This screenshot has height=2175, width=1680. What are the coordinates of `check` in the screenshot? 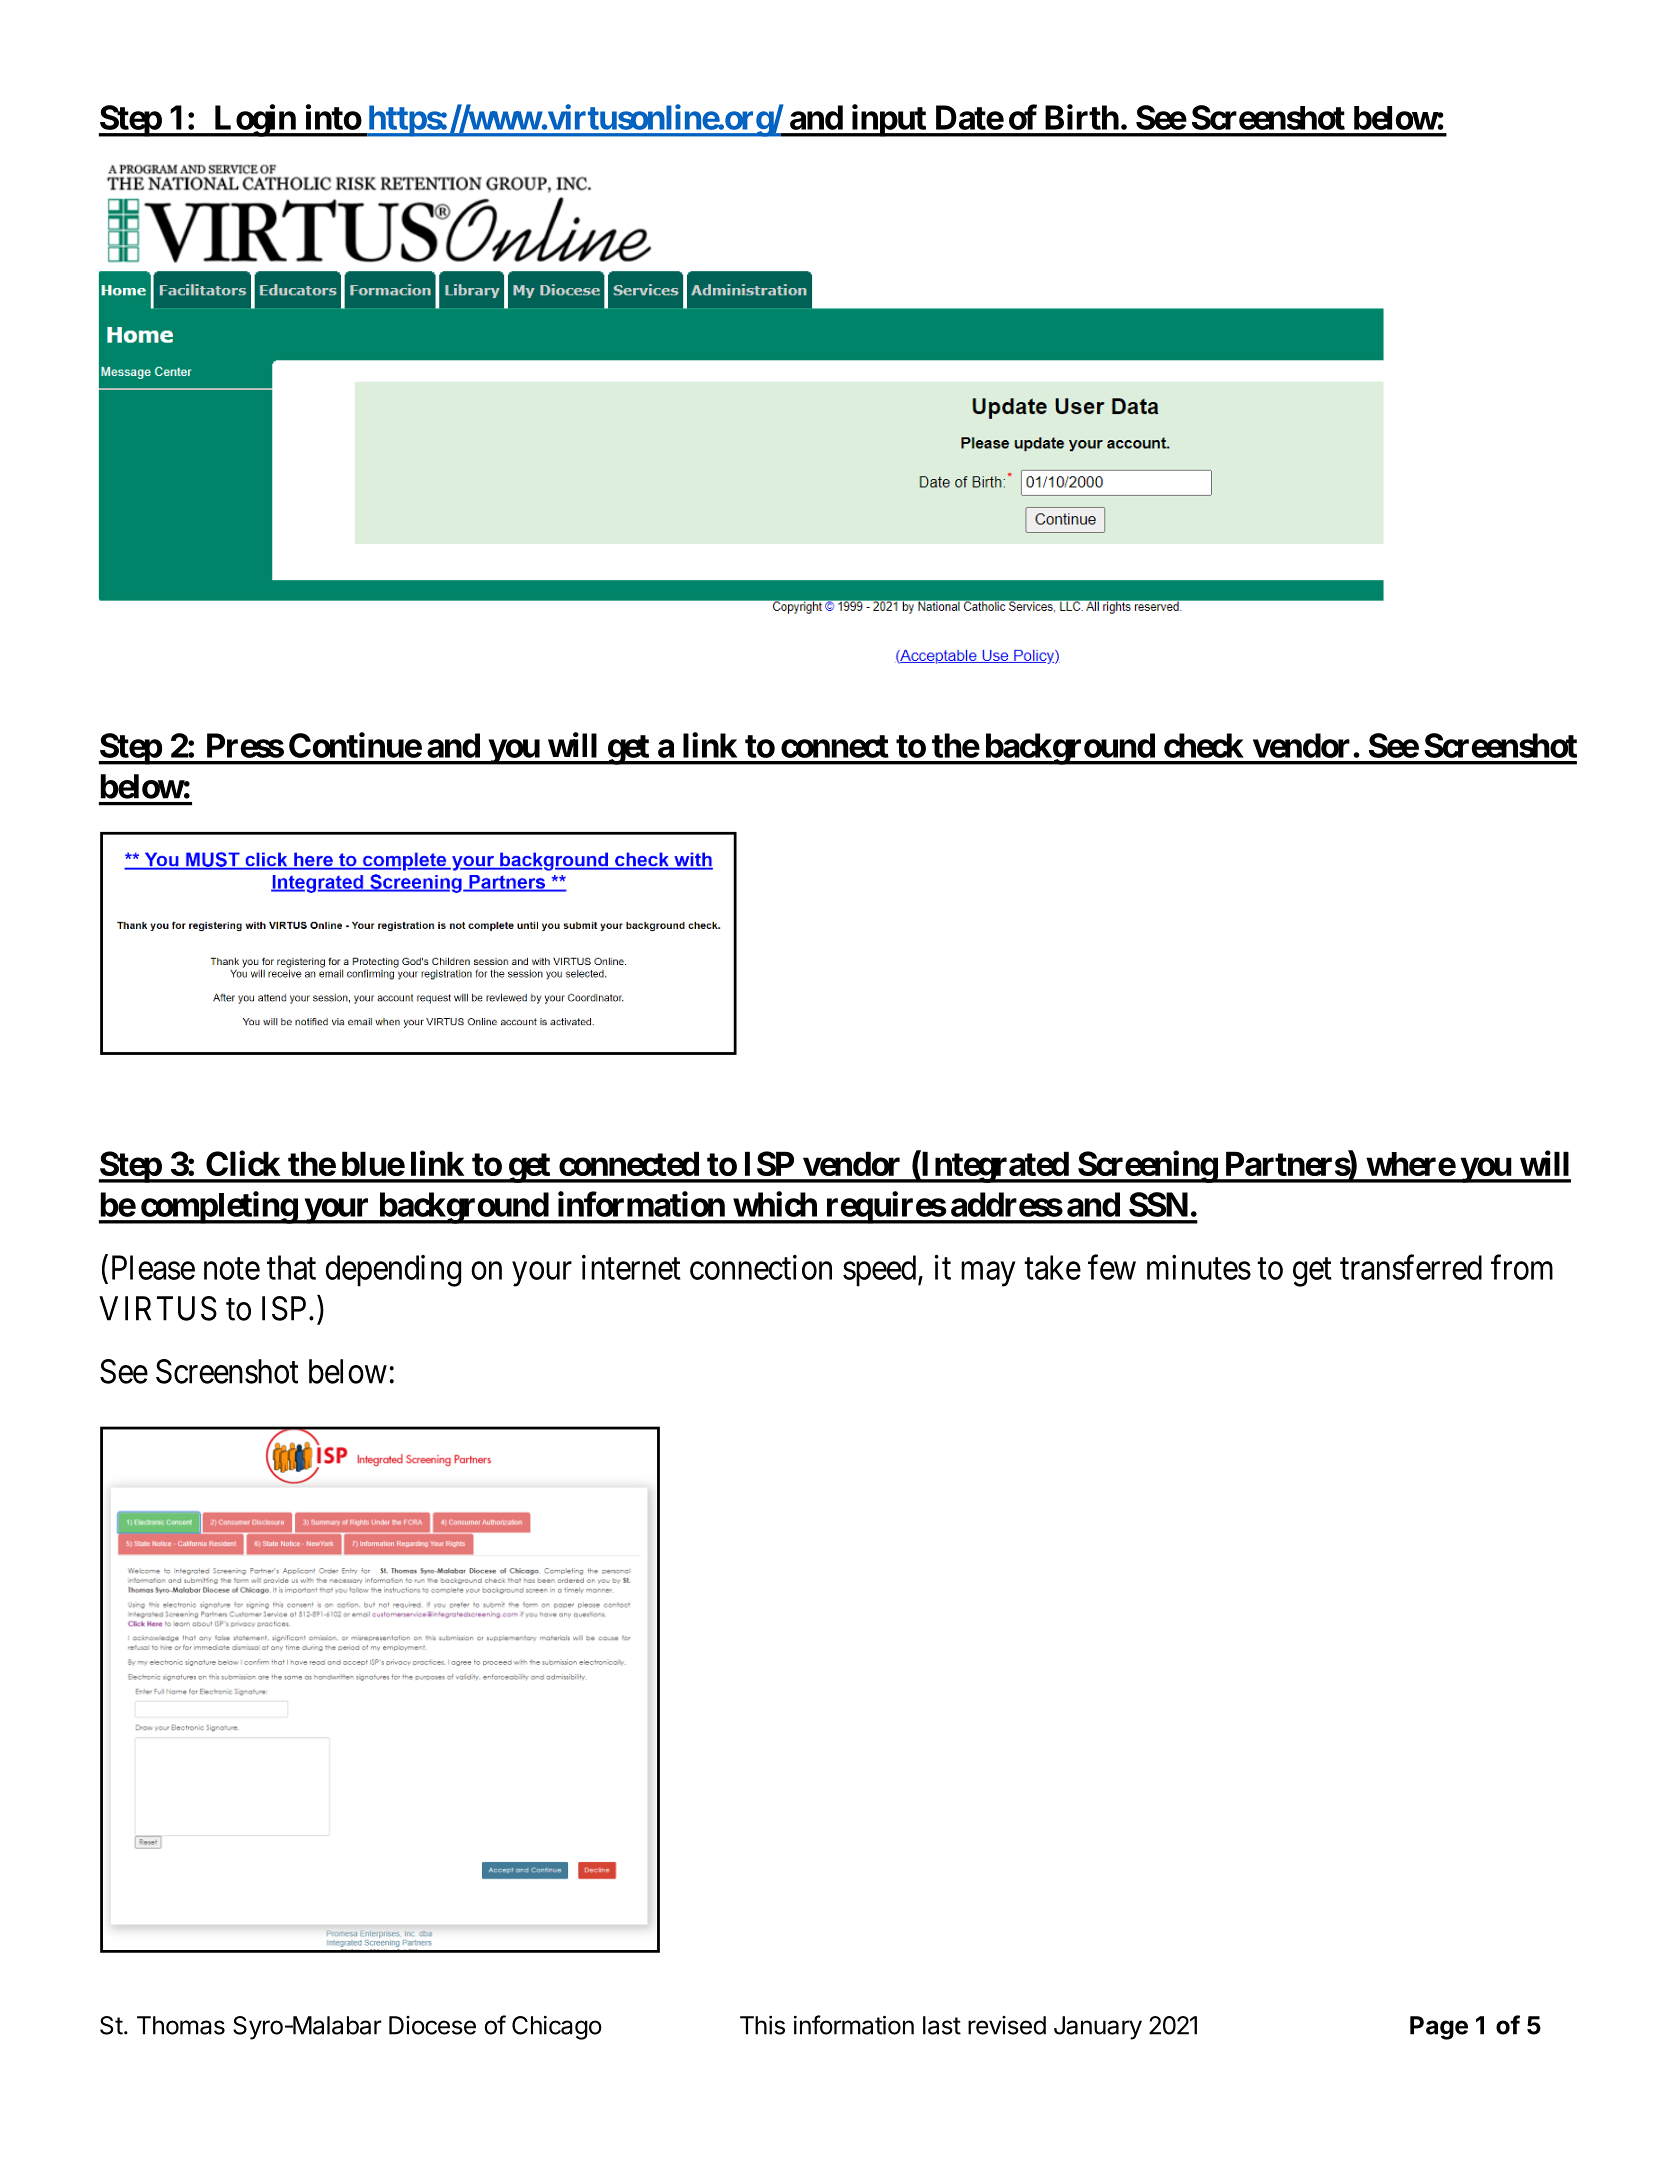 It's located at (1204, 745).
